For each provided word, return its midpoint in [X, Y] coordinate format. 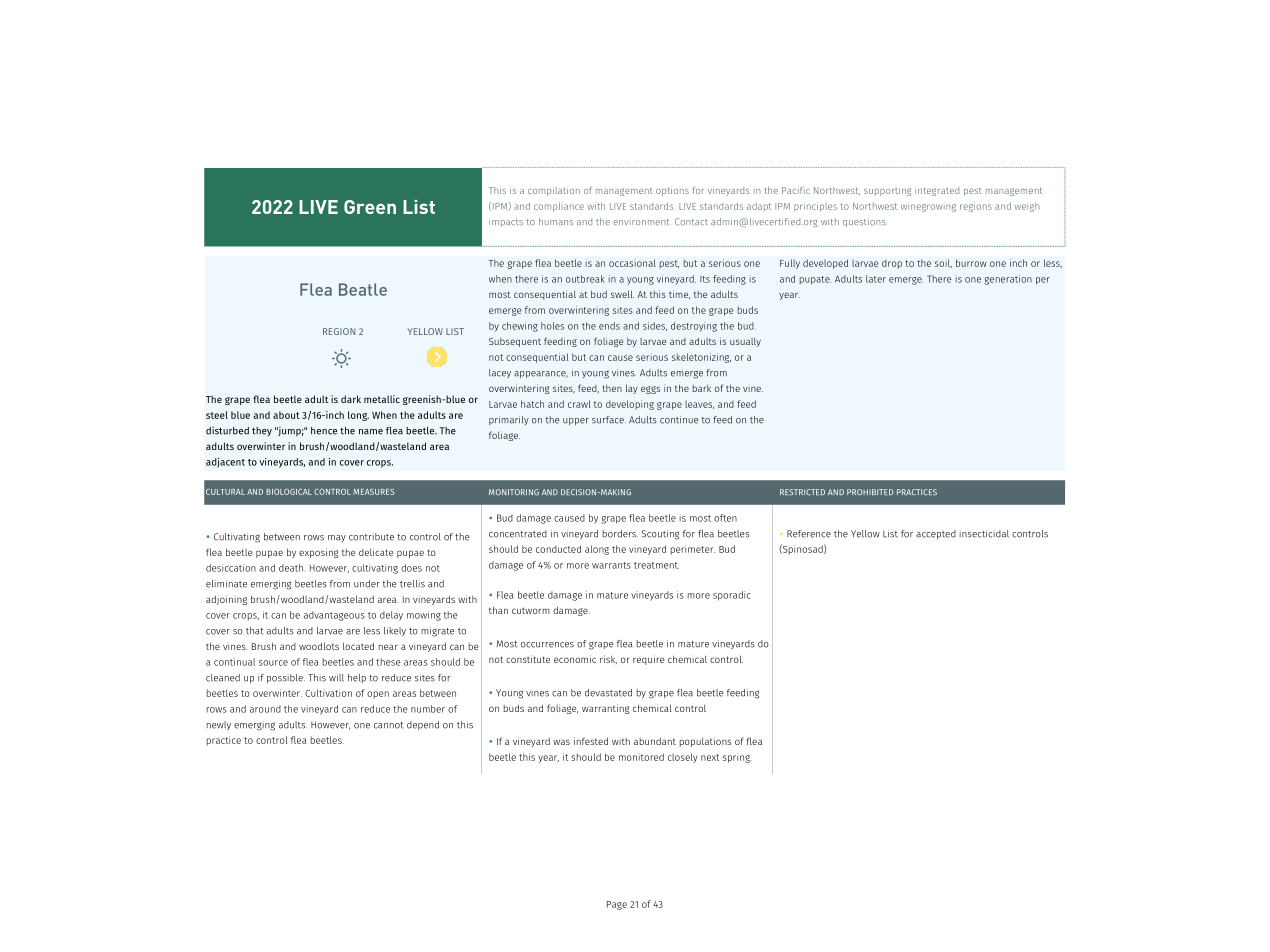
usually [745, 342]
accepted [936, 534]
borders [620, 534]
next [710, 757]
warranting [605, 709]
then [612, 388]
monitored [641, 757]
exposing [318, 553]
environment [642, 222]
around [265, 709]
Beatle [363, 289]
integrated [937, 191]
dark [351, 399]
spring [737, 758]
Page [617, 905]
